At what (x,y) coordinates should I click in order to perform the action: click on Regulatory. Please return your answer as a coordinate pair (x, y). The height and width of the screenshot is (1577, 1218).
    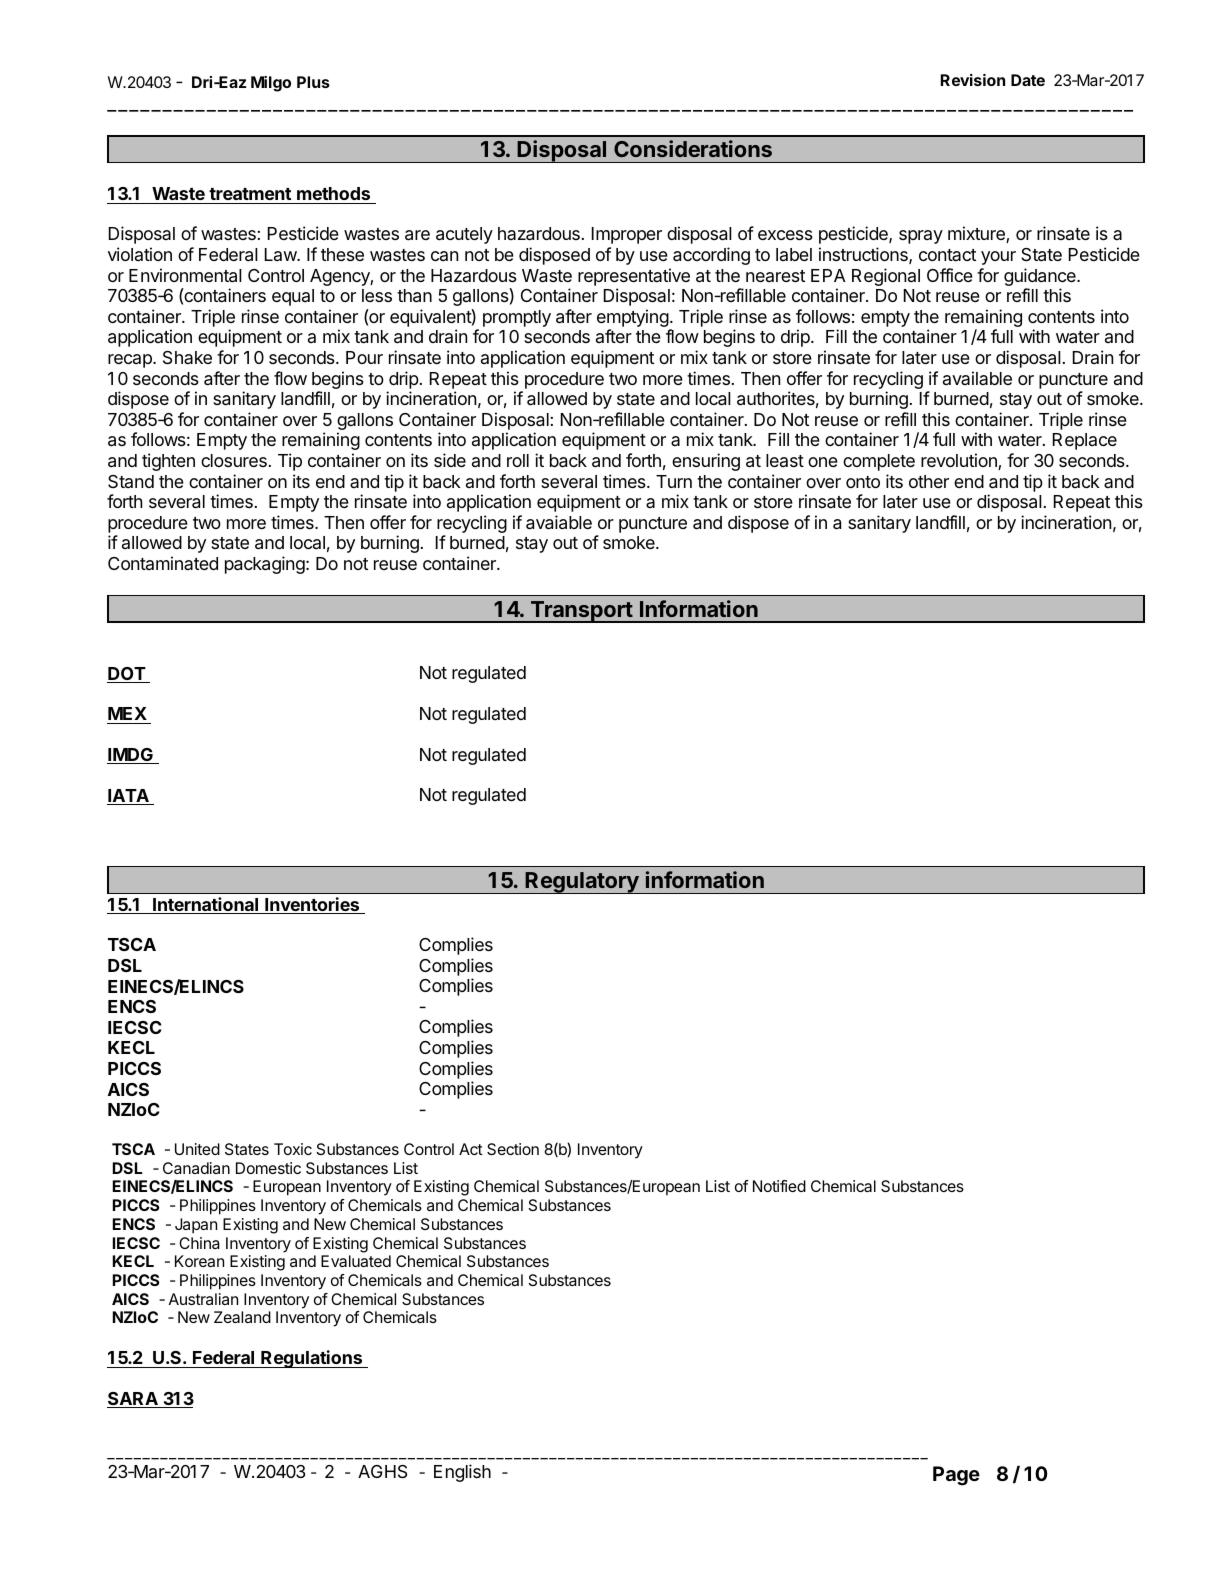
    Looking at the image, I should click on (582, 883).
